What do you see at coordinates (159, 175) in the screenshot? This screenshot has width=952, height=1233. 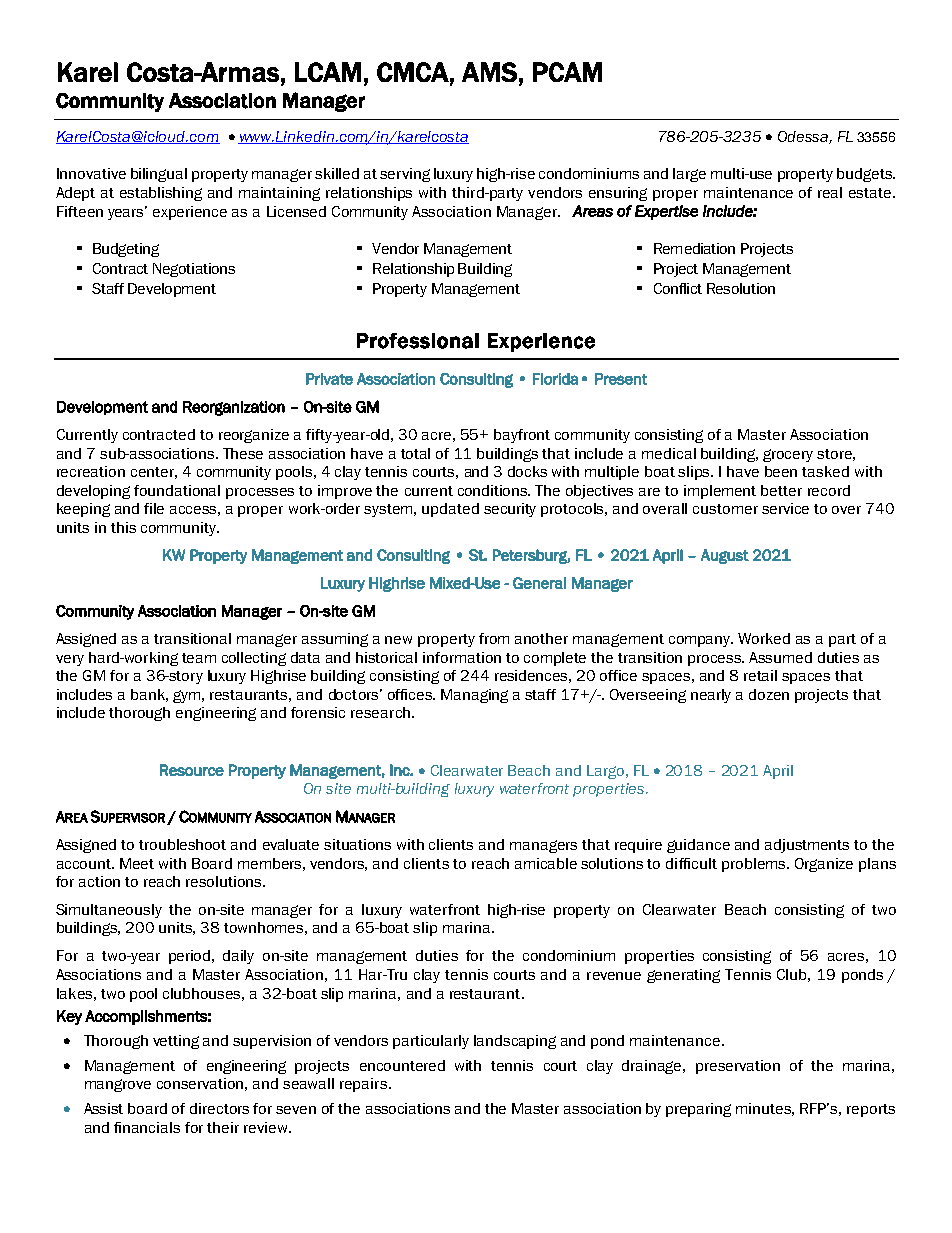 I see `bilingual` at bounding box center [159, 175].
